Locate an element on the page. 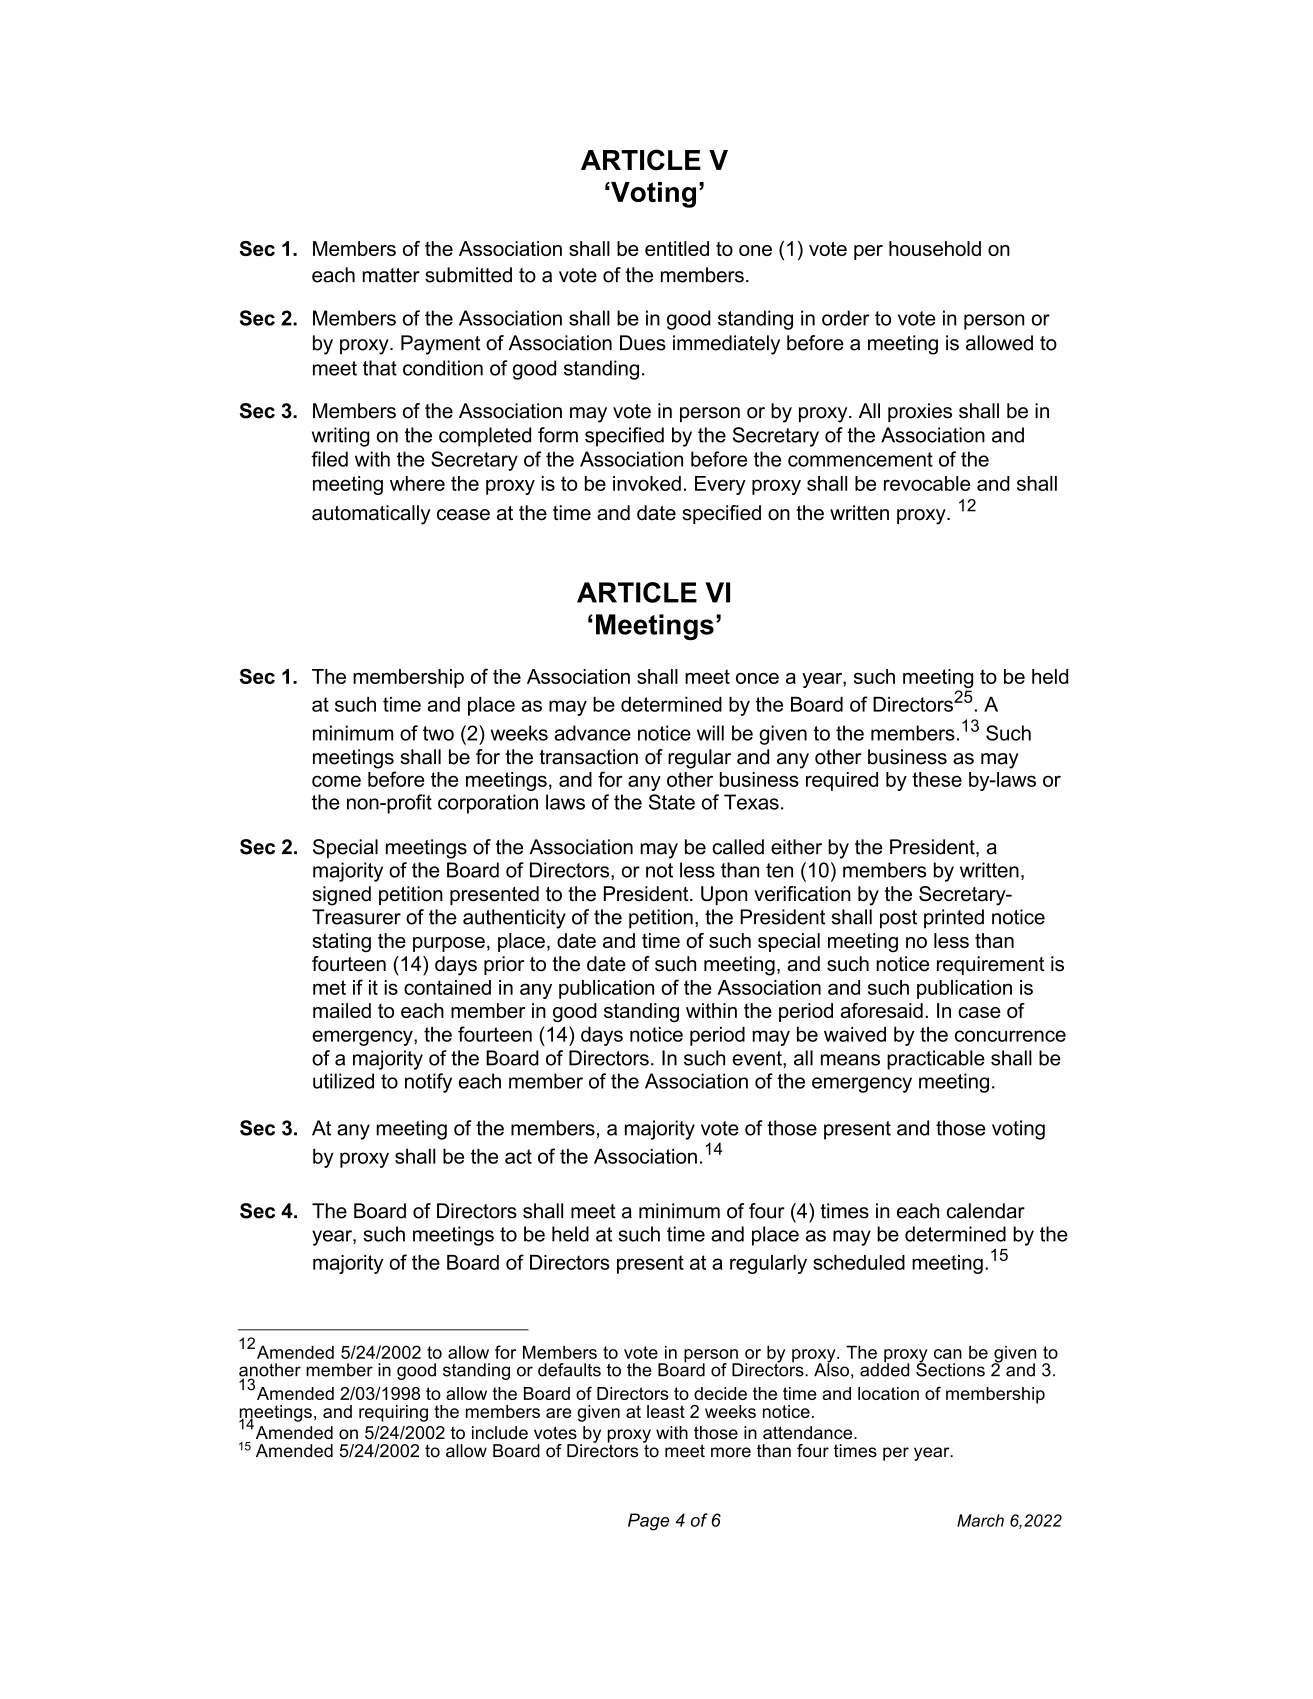  these is located at coordinates (937, 779).
